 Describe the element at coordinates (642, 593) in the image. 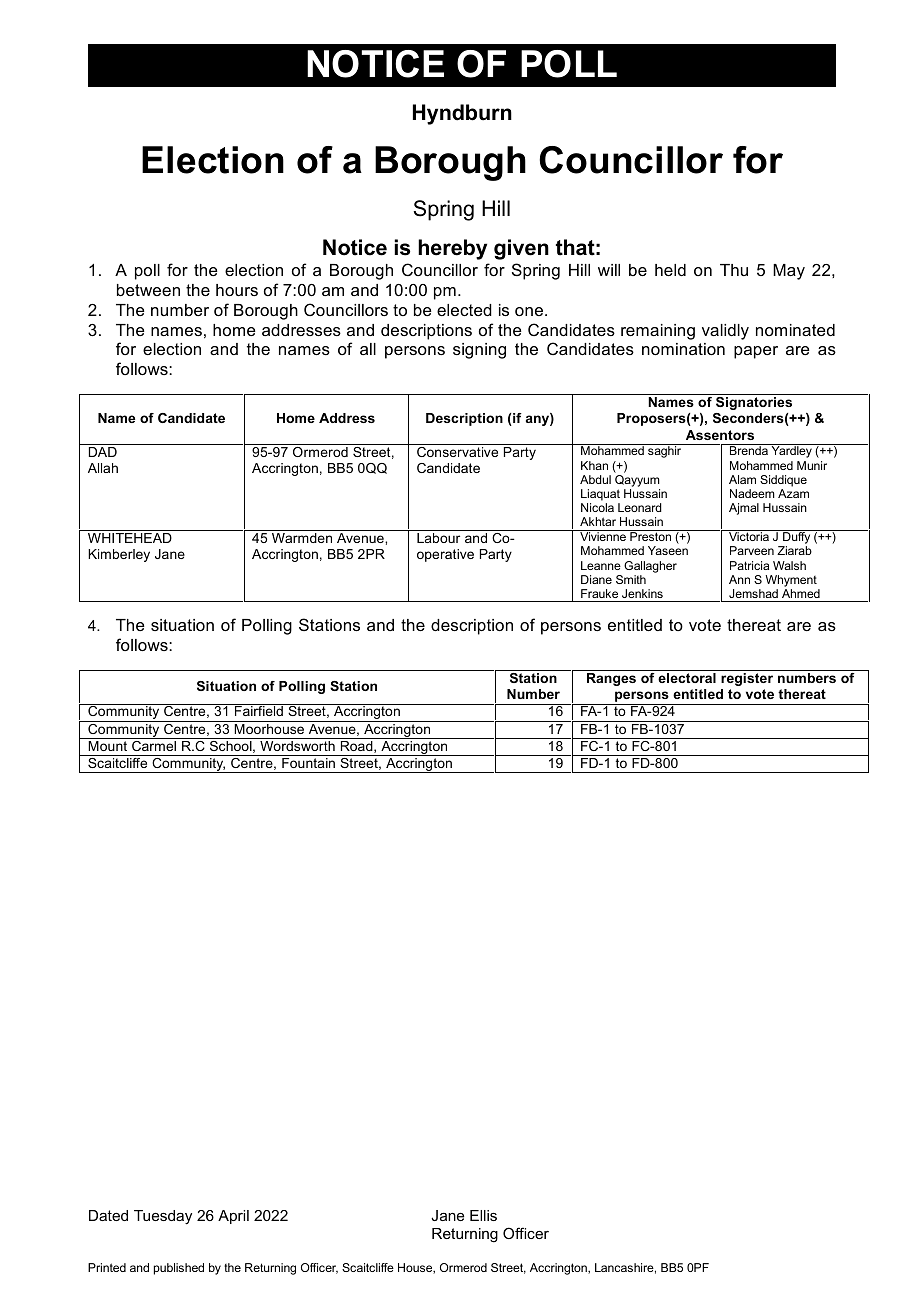

I see `Jenkins` at that location.
